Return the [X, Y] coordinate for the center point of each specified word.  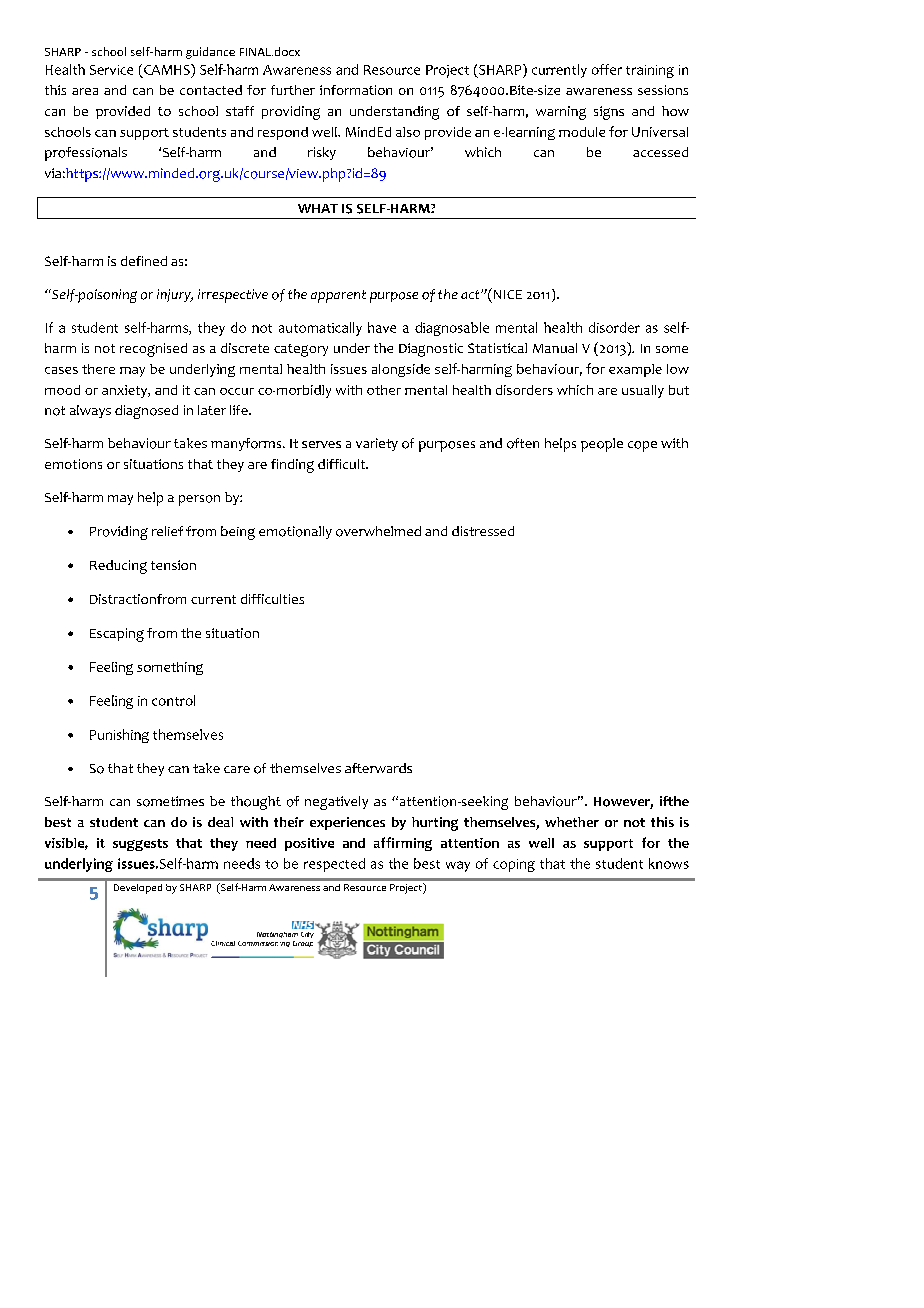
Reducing [118, 567]
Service [111, 70]
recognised [153, 350]
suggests [140, 845]
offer [607, 69]
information [356, 90]
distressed [483, 531]
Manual [555, 348]
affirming [403, 844]
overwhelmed [378, 531]
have [382, 327]
